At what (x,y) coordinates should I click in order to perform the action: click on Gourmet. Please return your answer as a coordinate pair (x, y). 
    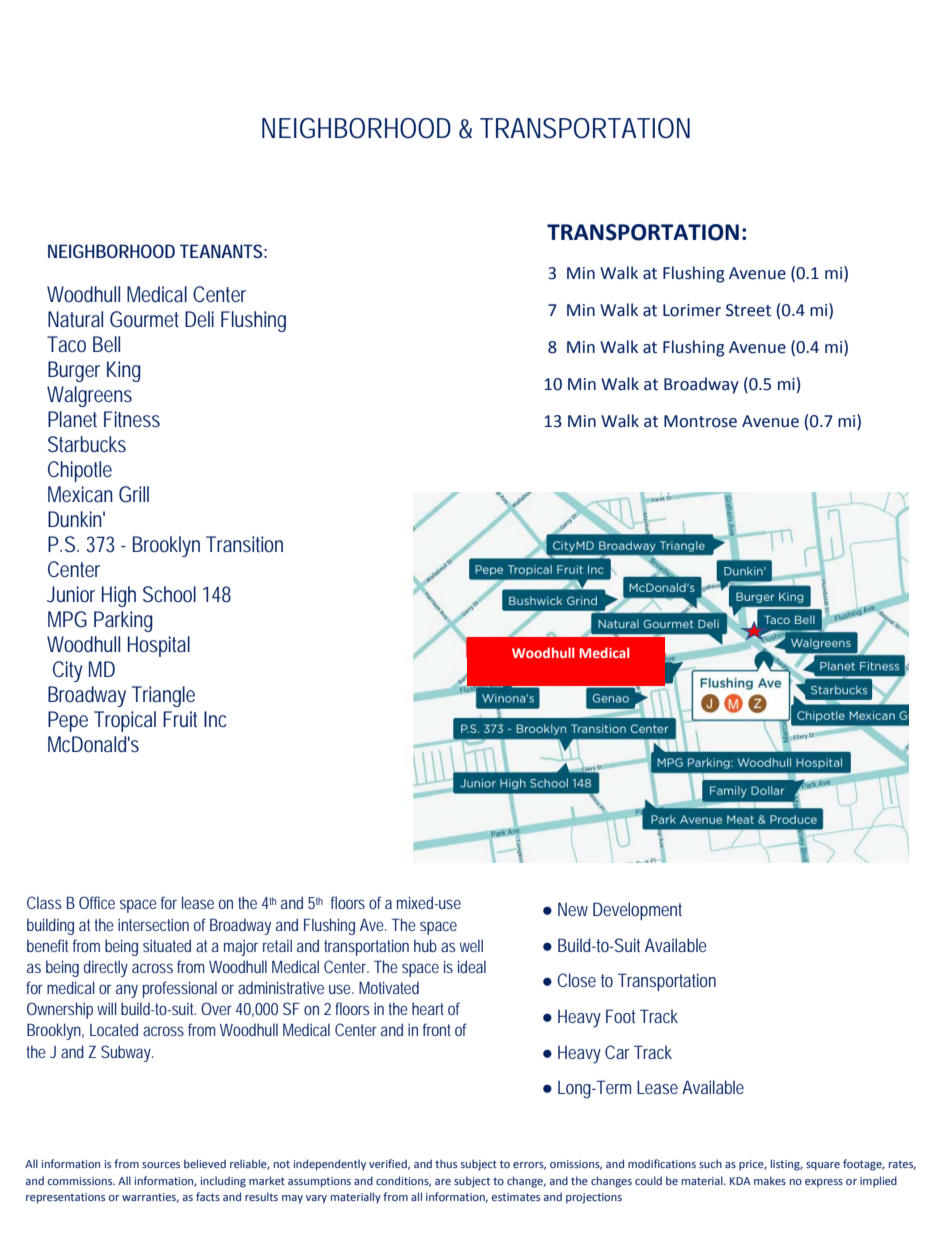
    Looking at the image, I should click on (144, 319).
